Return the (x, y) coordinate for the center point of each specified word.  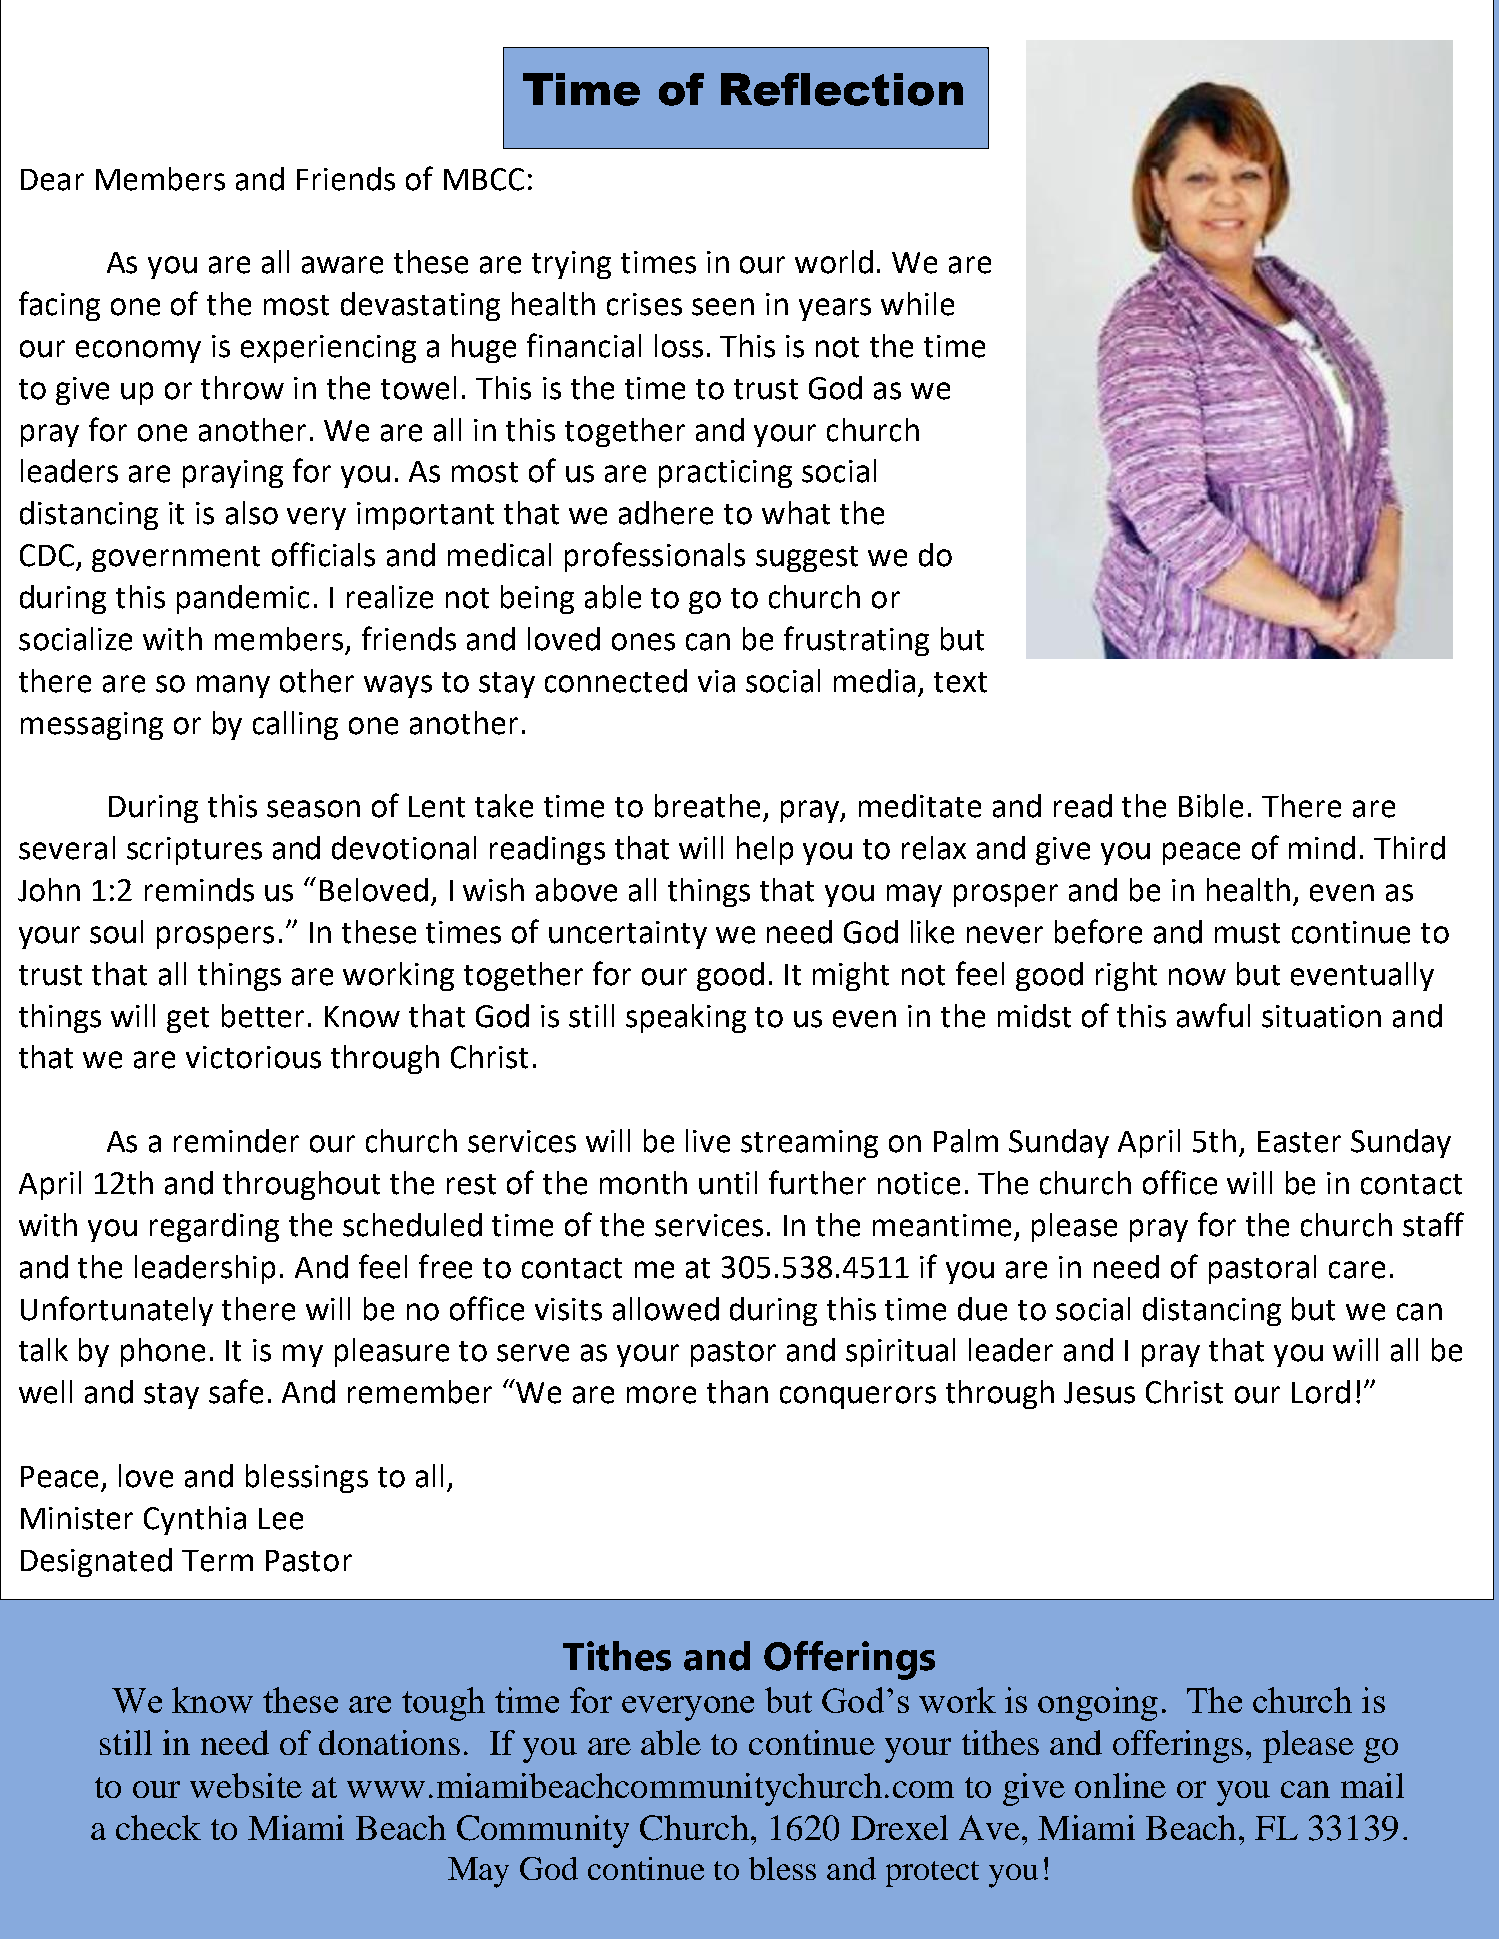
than (737, 1392)
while (917, 304)
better (263, 1016)
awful (1213, 1015)
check (158, 1827)
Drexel (899, 1827)
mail (1372, 1785)
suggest (807, 559)
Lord (1321, 1392)
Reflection (842, 89)
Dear (52, 180)
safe (236, 1391)
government (176, 559)
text (960, 682)
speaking (686, 1018)
